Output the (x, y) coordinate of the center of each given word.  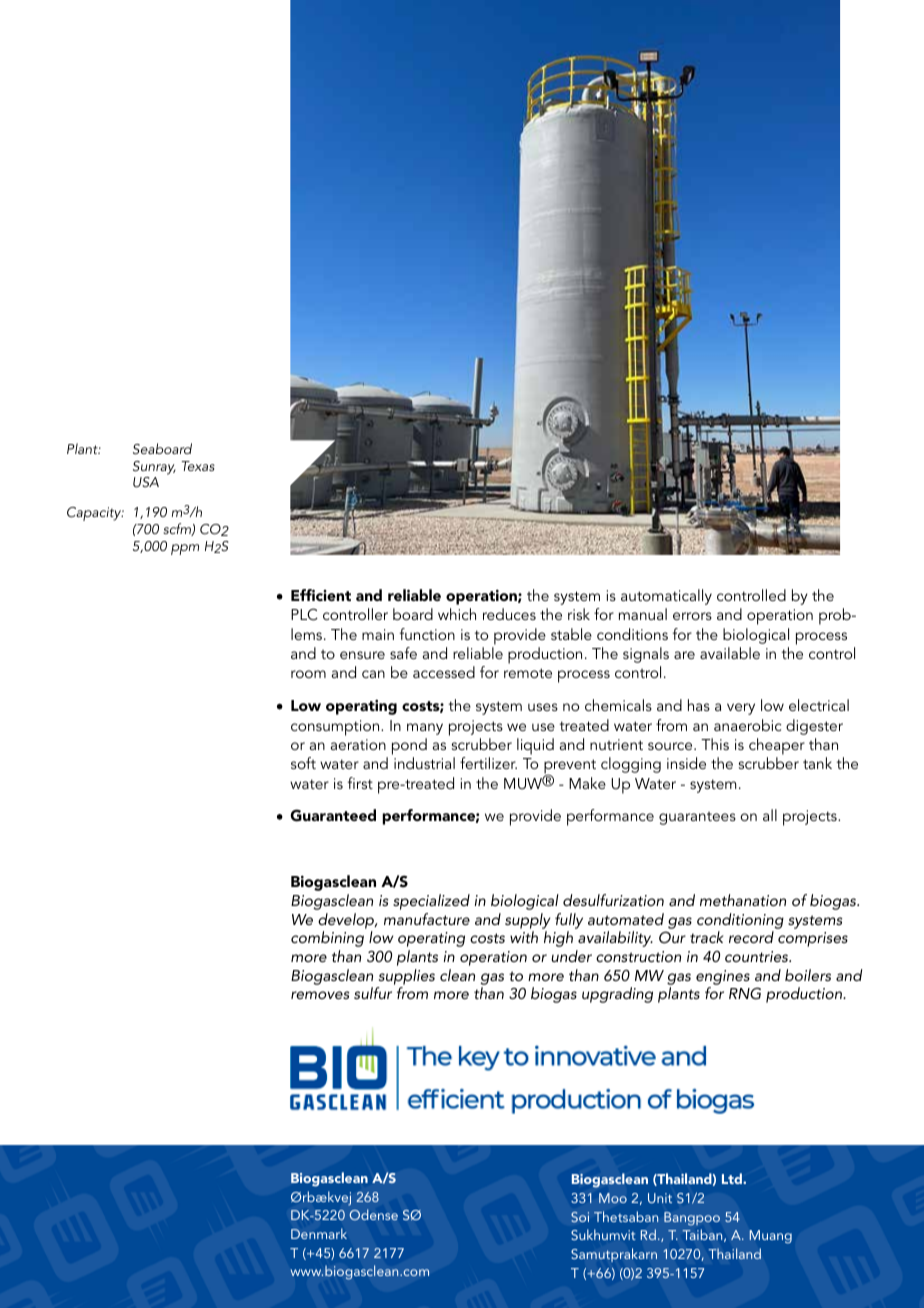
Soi (580, 1217)
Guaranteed (333, 815)
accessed (444, 672)
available (730, 653)
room (308, 674)
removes (320, 995)
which (457, 614)
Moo (613, 1198)
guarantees (697, 818)
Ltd (733, 1178)
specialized (431, 902)
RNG (745, 993)
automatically (666, 597)
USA (146, 482)
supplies (407, 977)
